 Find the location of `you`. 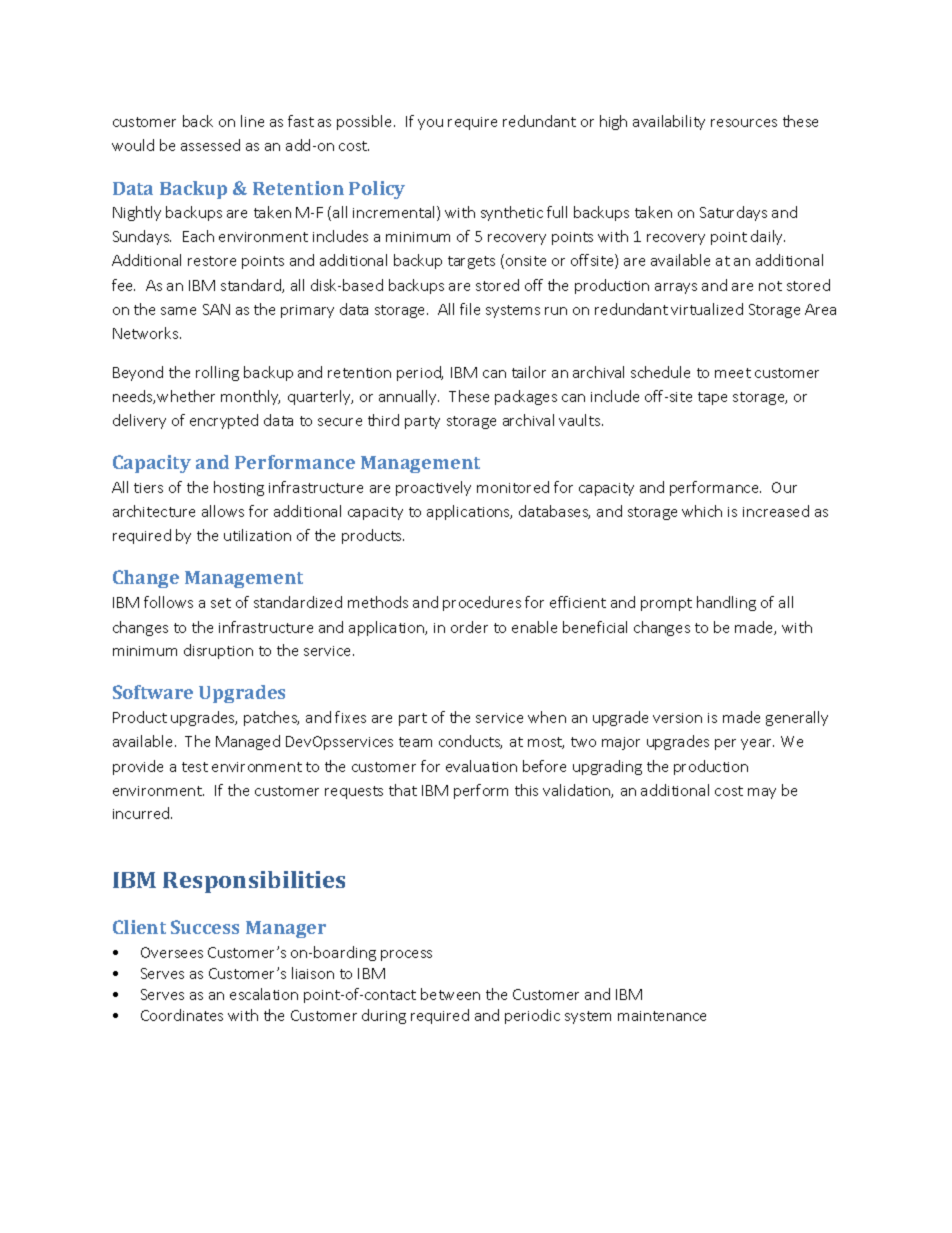

you is located at coordinates (430, 124).
